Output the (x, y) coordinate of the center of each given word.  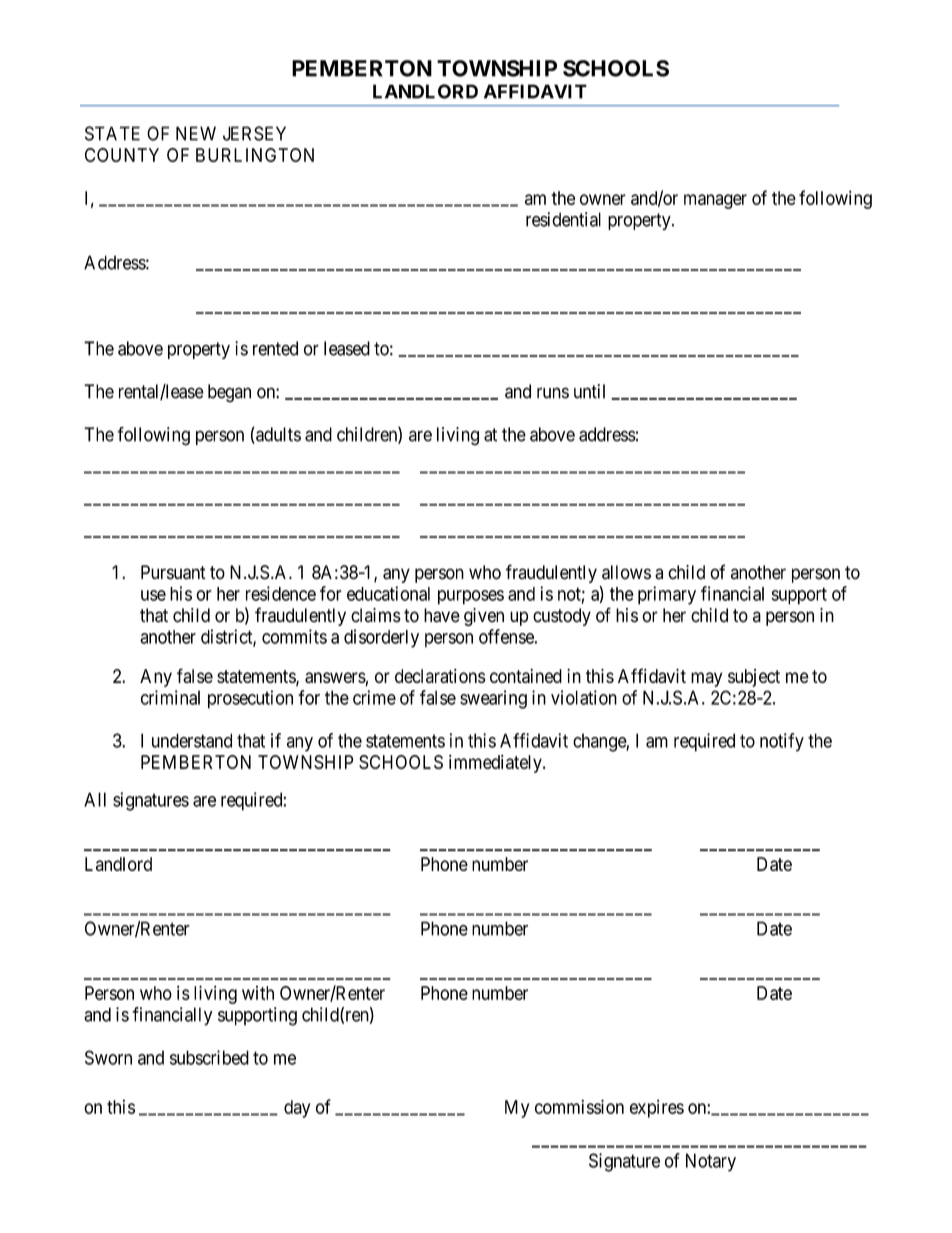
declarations (440, 676)
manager (715, 201)
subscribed (209, 1057)
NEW (196, 133)
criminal (170, 697)
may (706, 679)
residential (563, 219)
